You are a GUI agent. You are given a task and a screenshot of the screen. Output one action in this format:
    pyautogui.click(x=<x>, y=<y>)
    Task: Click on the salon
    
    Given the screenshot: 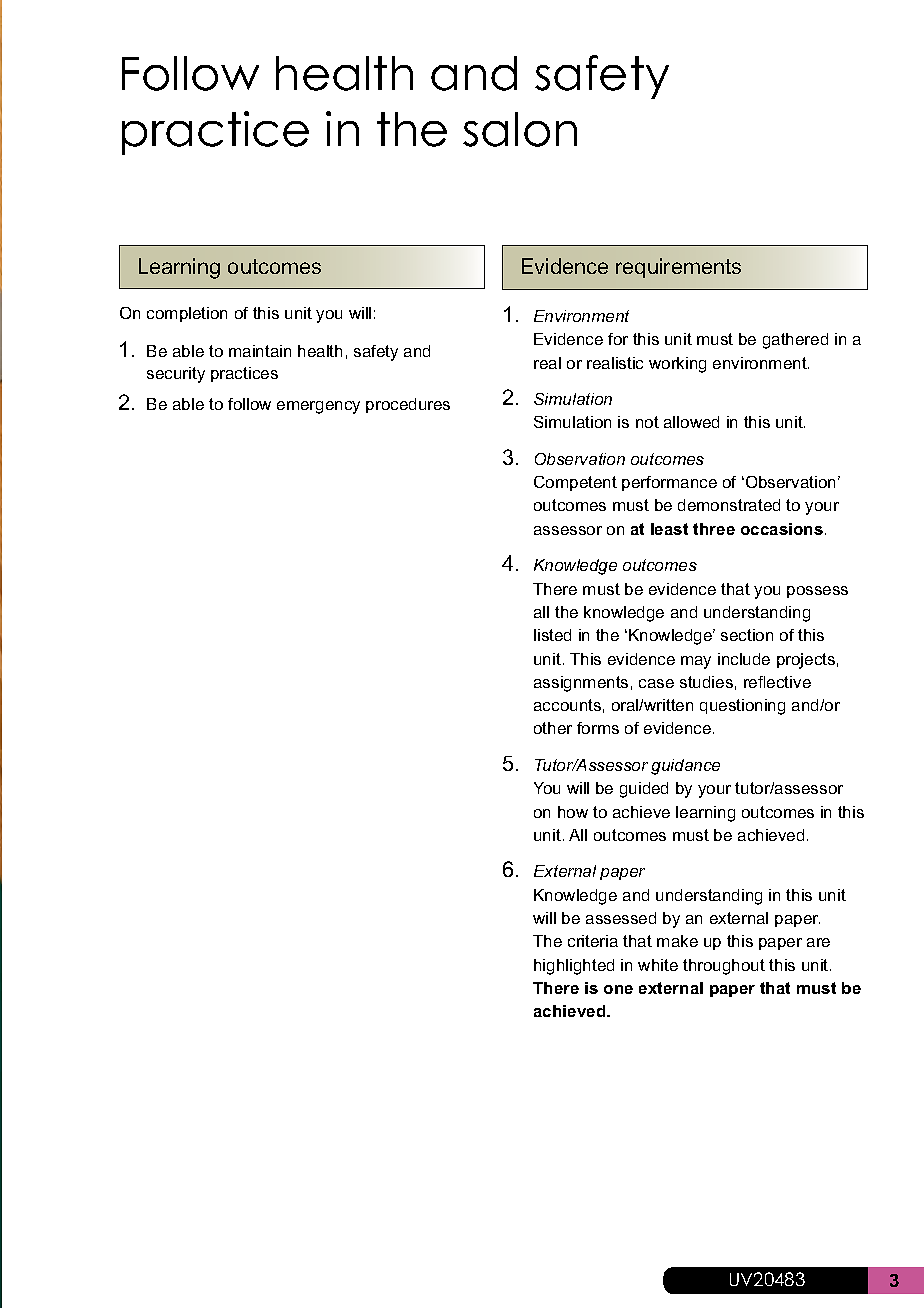 What is the action you would take?
    pyautogui.click(x=520, y=129)
